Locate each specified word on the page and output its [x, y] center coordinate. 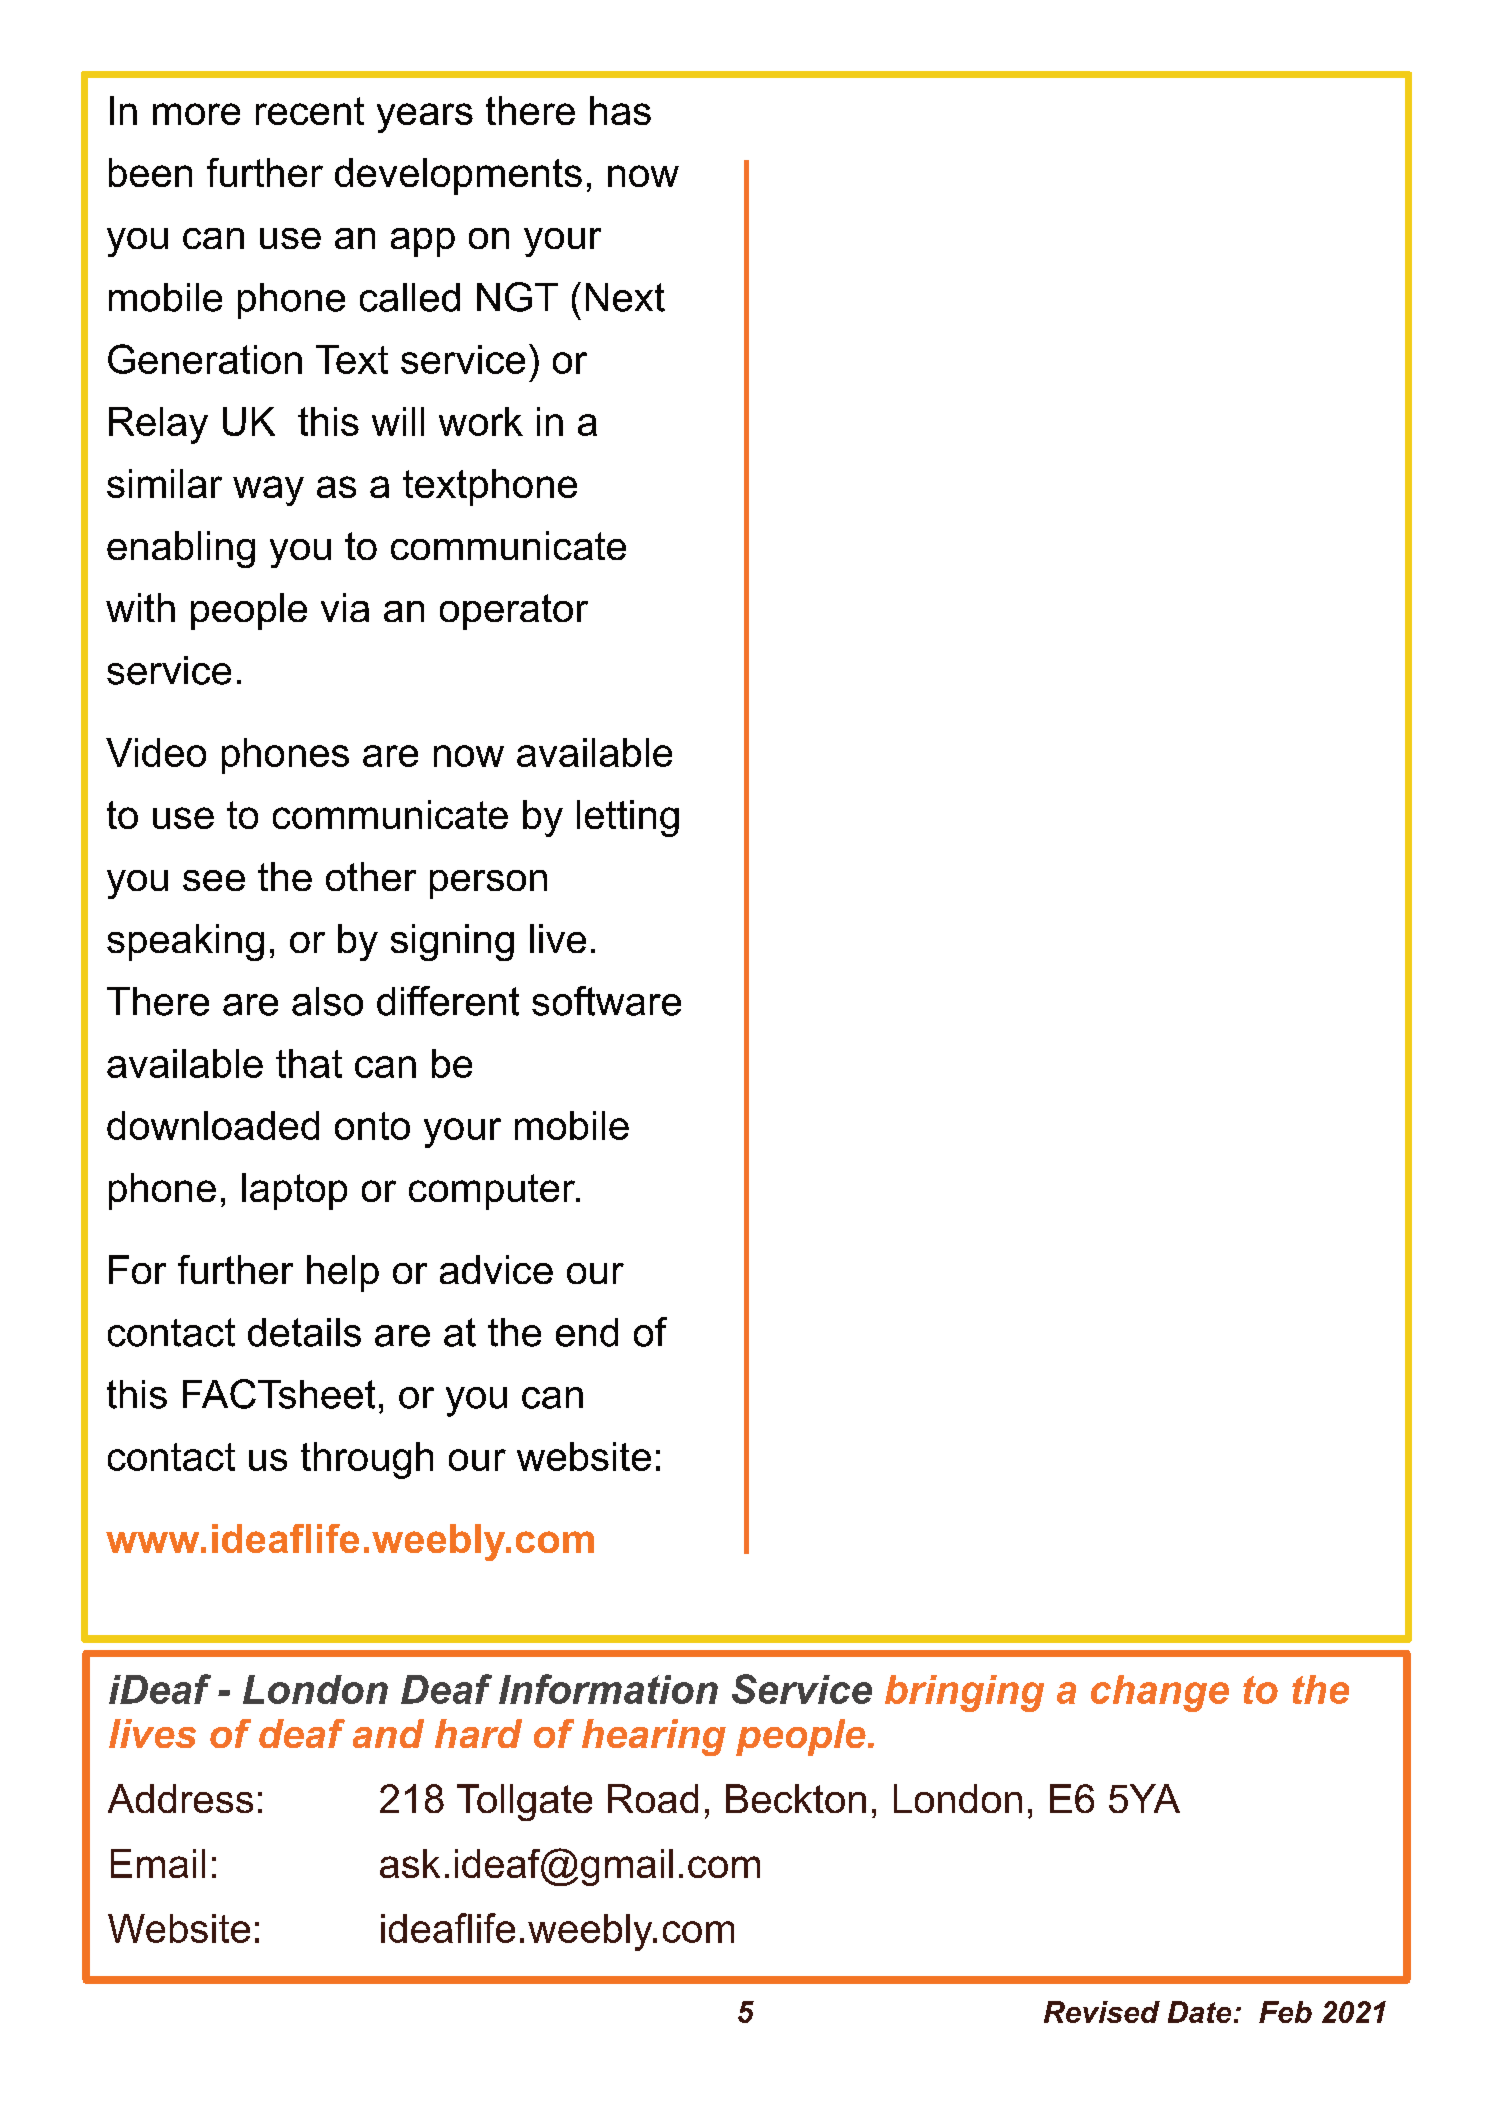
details [304, 1332]
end [587, 1332]
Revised [1102, 2012]
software [606, 1001]
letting [628, 818]
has [620, 110]
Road [653, 1798]
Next [625, 297]
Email [158, 1863]
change [1160, 1693]
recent [310, 111]
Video [156, 752]
